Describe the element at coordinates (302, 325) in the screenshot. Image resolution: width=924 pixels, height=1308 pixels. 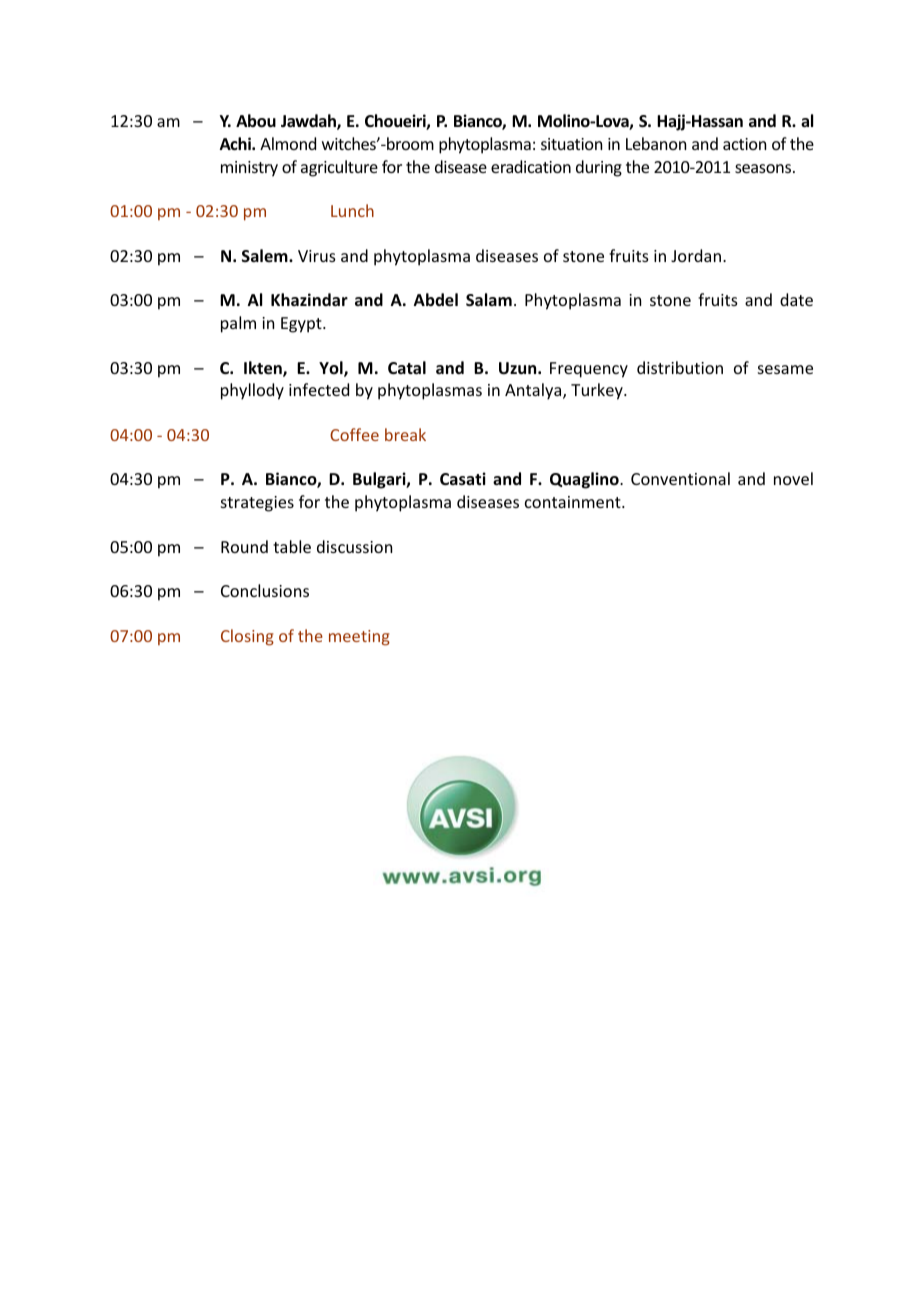
I see `Egypt` at that location.
